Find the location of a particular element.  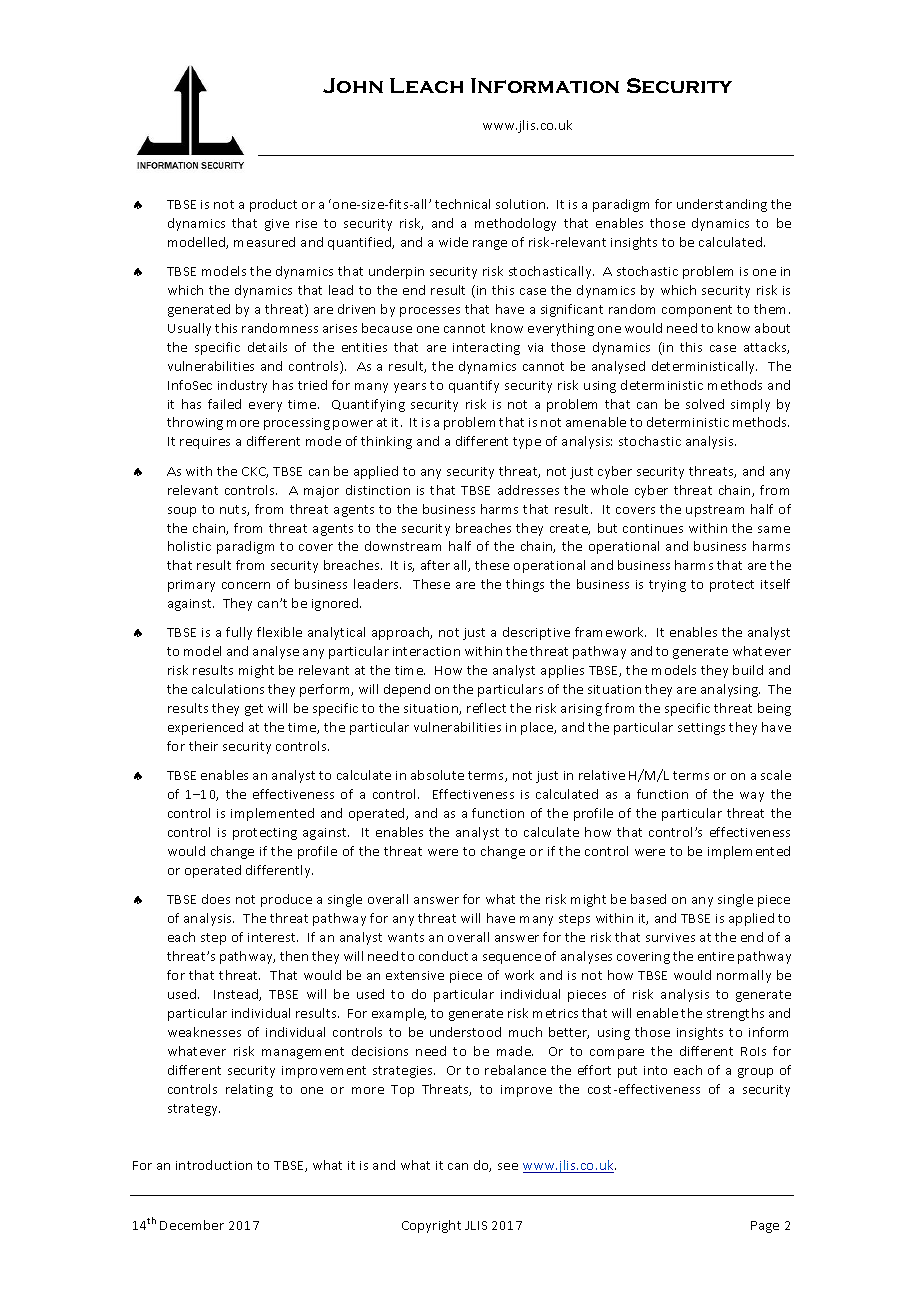

see is located at coordinates (508, 1166).
